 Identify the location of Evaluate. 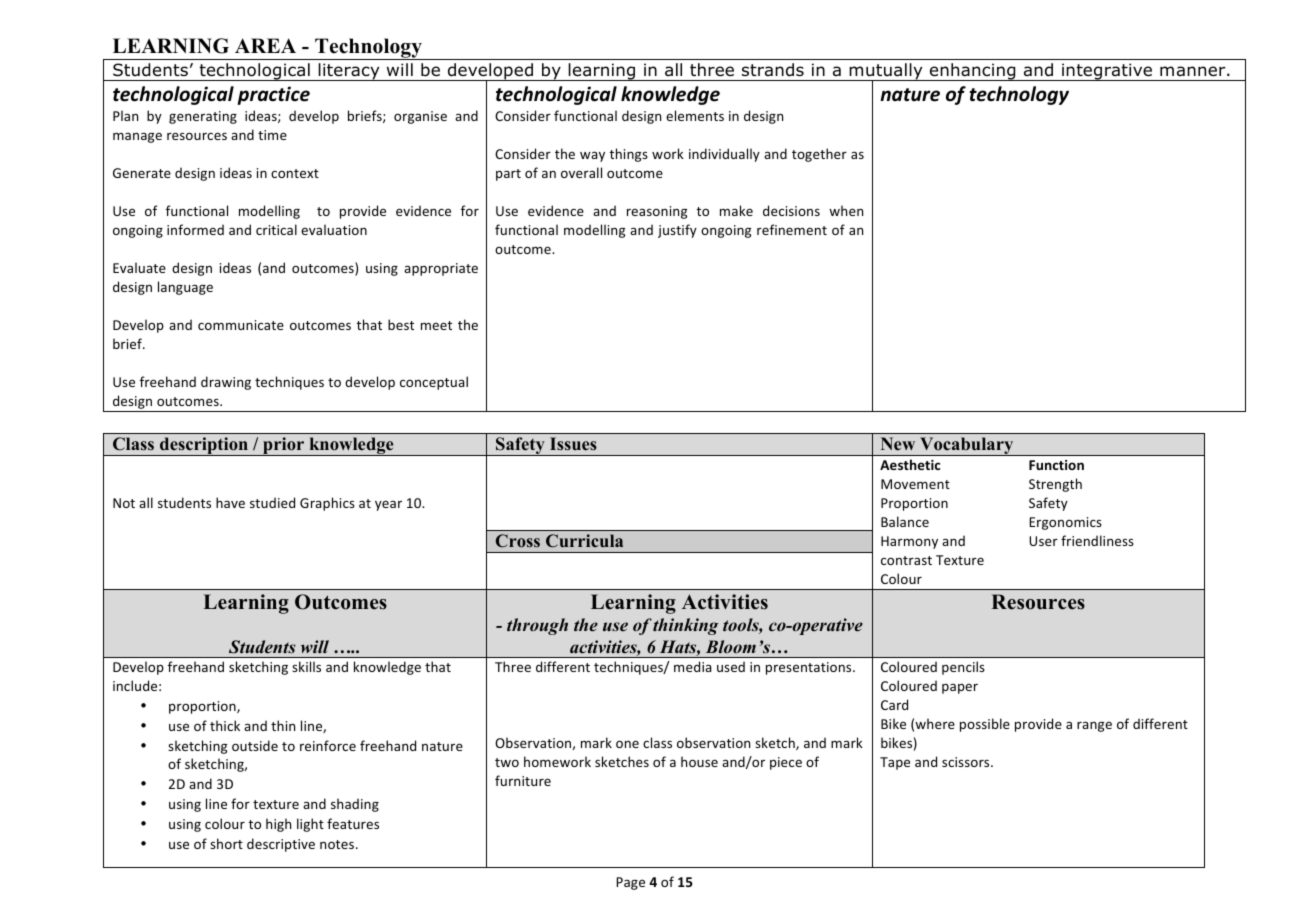
(139, 267).
